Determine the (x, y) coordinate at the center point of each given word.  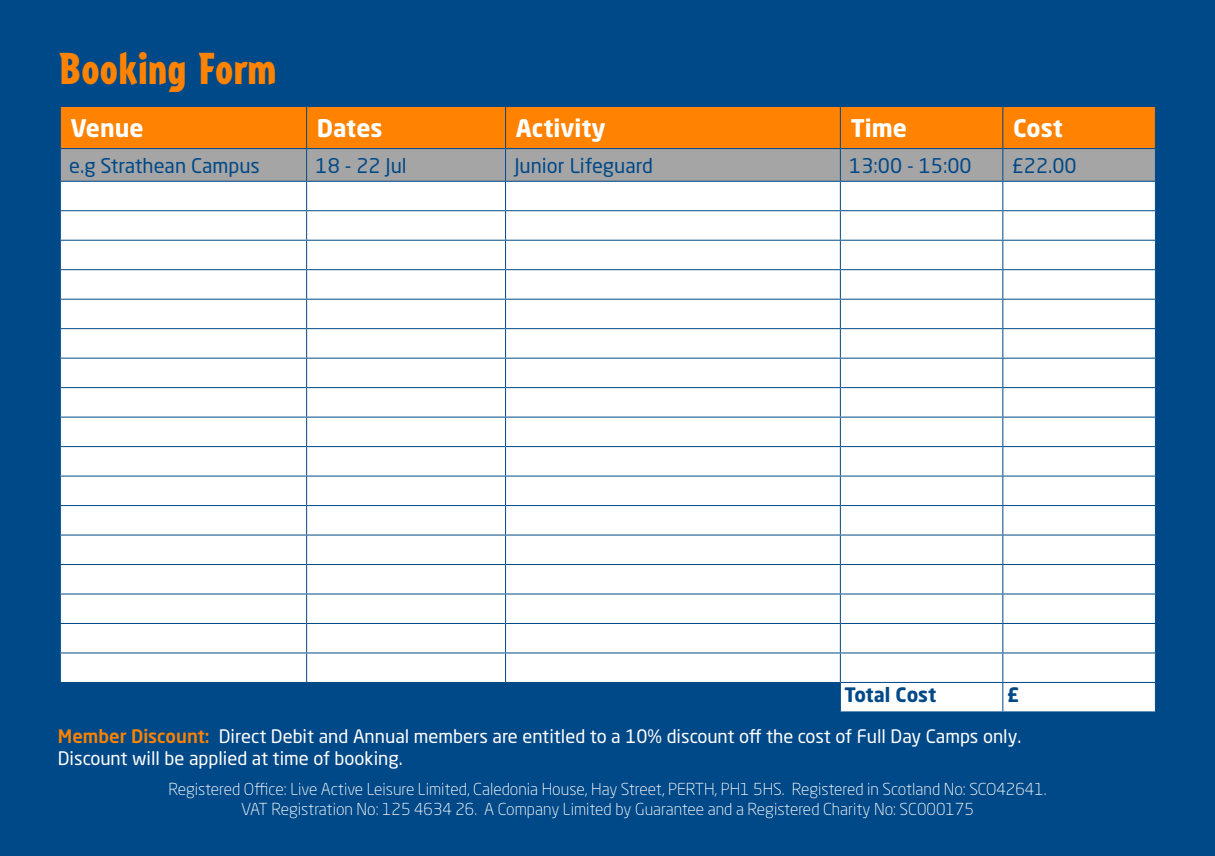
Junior (539, 167)
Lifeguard (611, 167)
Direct (243, 736)
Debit (293, 736)
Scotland (911, 789)
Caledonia (505, 789)
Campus (225, 167)
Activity (560, 130)
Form (236, 68)
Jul (395, 167)
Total (866, 694)
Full (871, 736)
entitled (553, 736)
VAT (254, 809)
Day (906, 738)
